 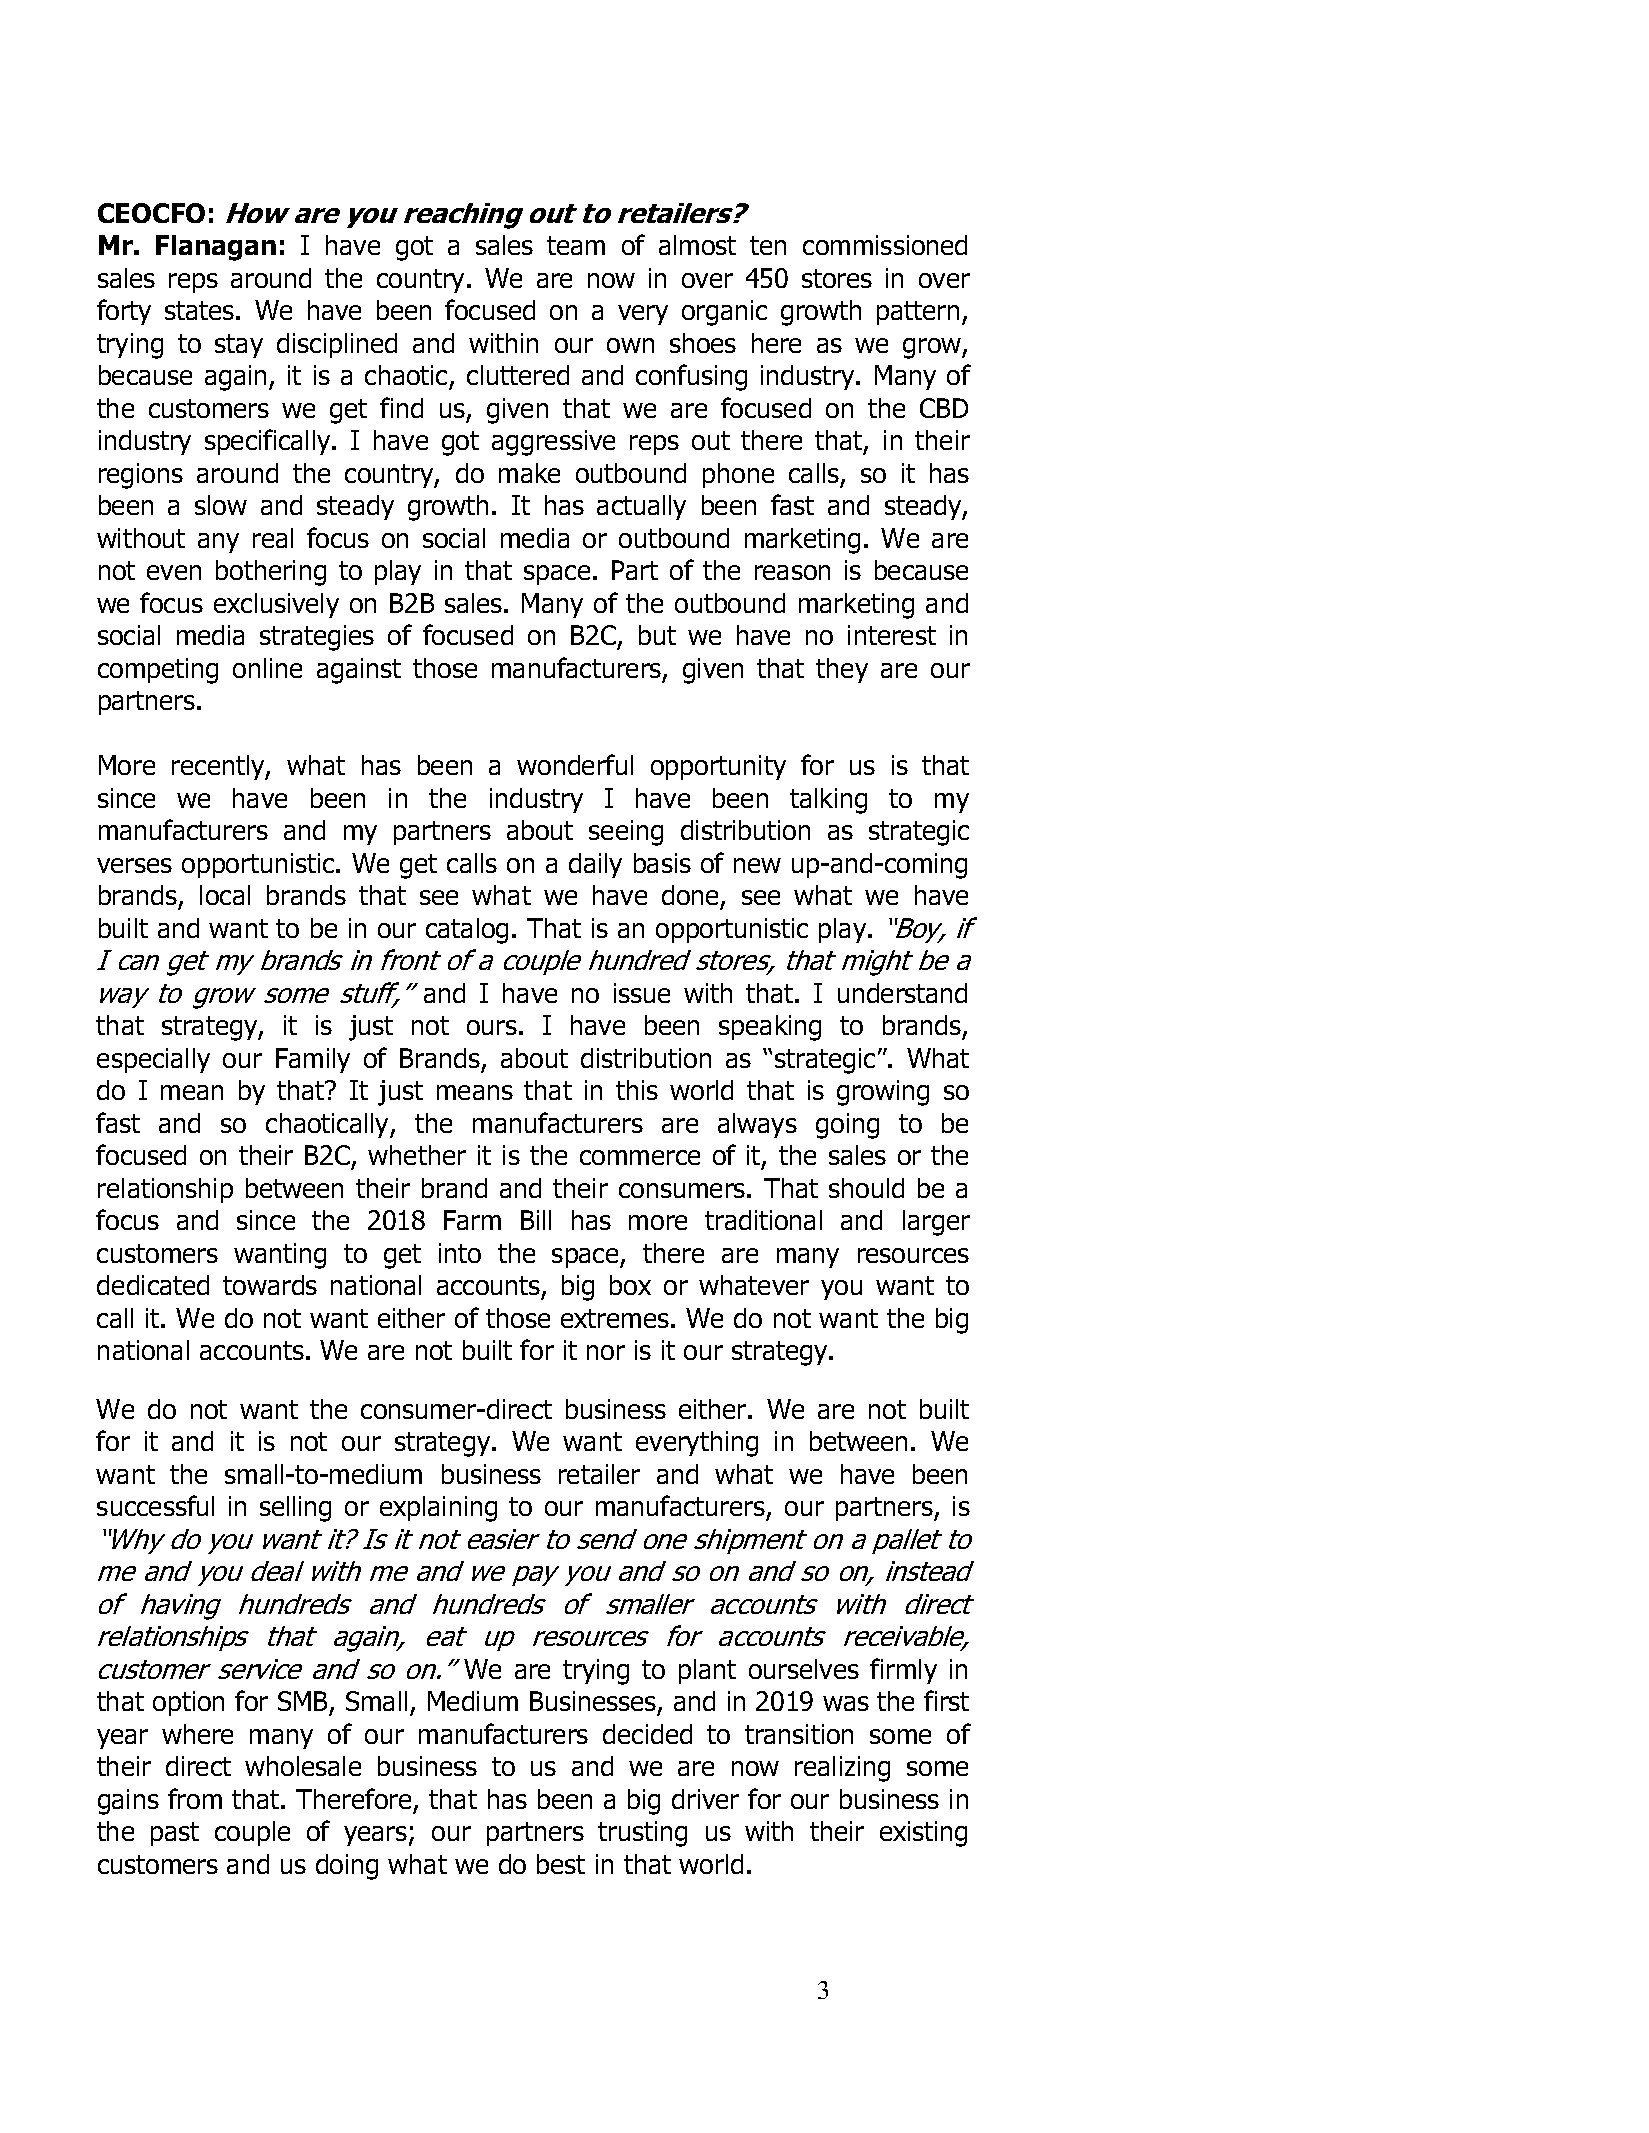 I want to click on from, so click(x=195, y=1798).
